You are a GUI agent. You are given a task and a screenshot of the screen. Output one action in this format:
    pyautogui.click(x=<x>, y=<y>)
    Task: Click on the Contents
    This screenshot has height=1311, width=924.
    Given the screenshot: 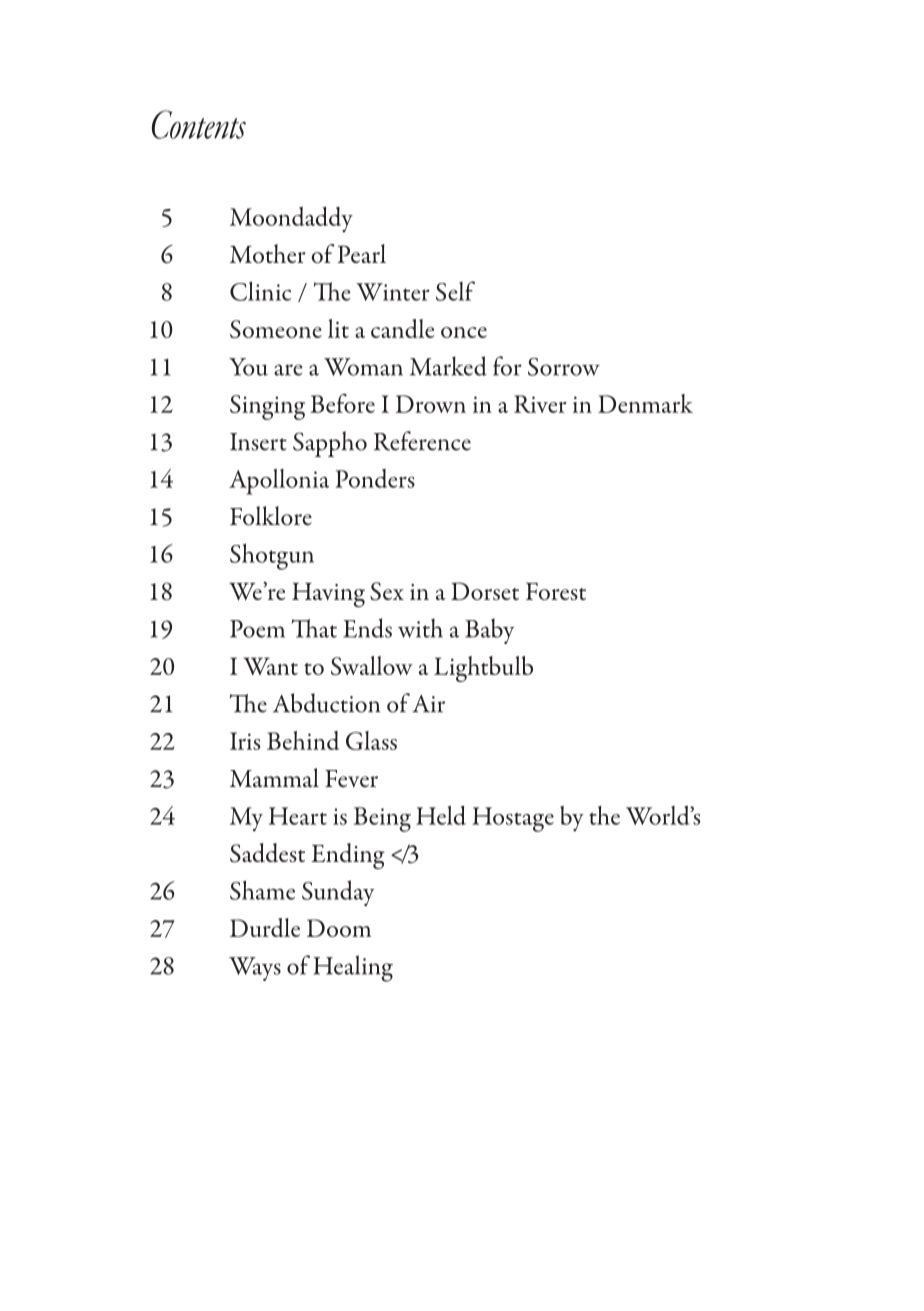 What is the action you would take?
    pyautogui.click(x=199, y=124)
